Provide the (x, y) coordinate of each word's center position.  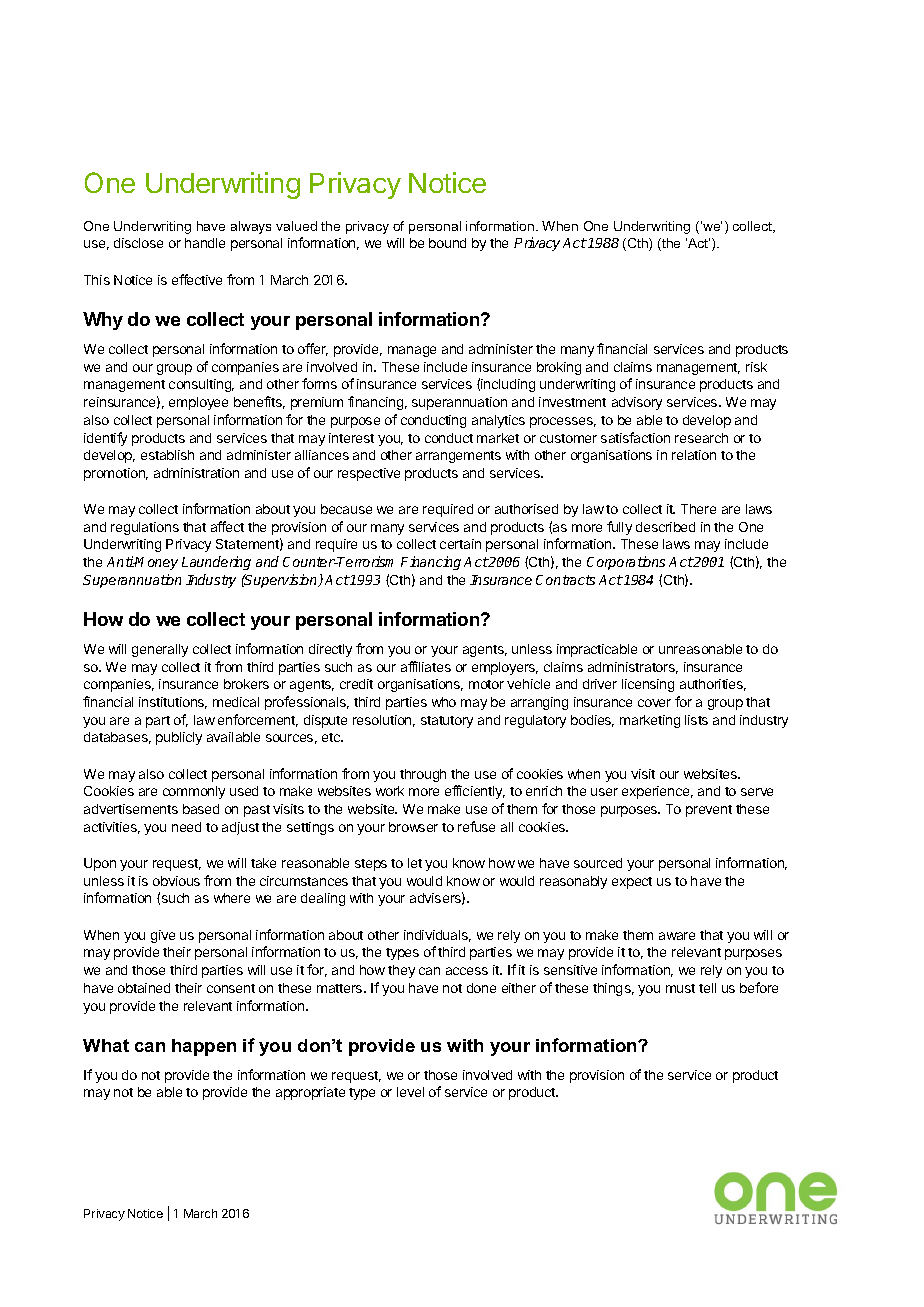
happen (204, 1047)
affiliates (426, 666)
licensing (648, 685)
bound (447, 243)
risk (756, 367)
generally (160, 650)
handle (205, 243)
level (410, 1092)
